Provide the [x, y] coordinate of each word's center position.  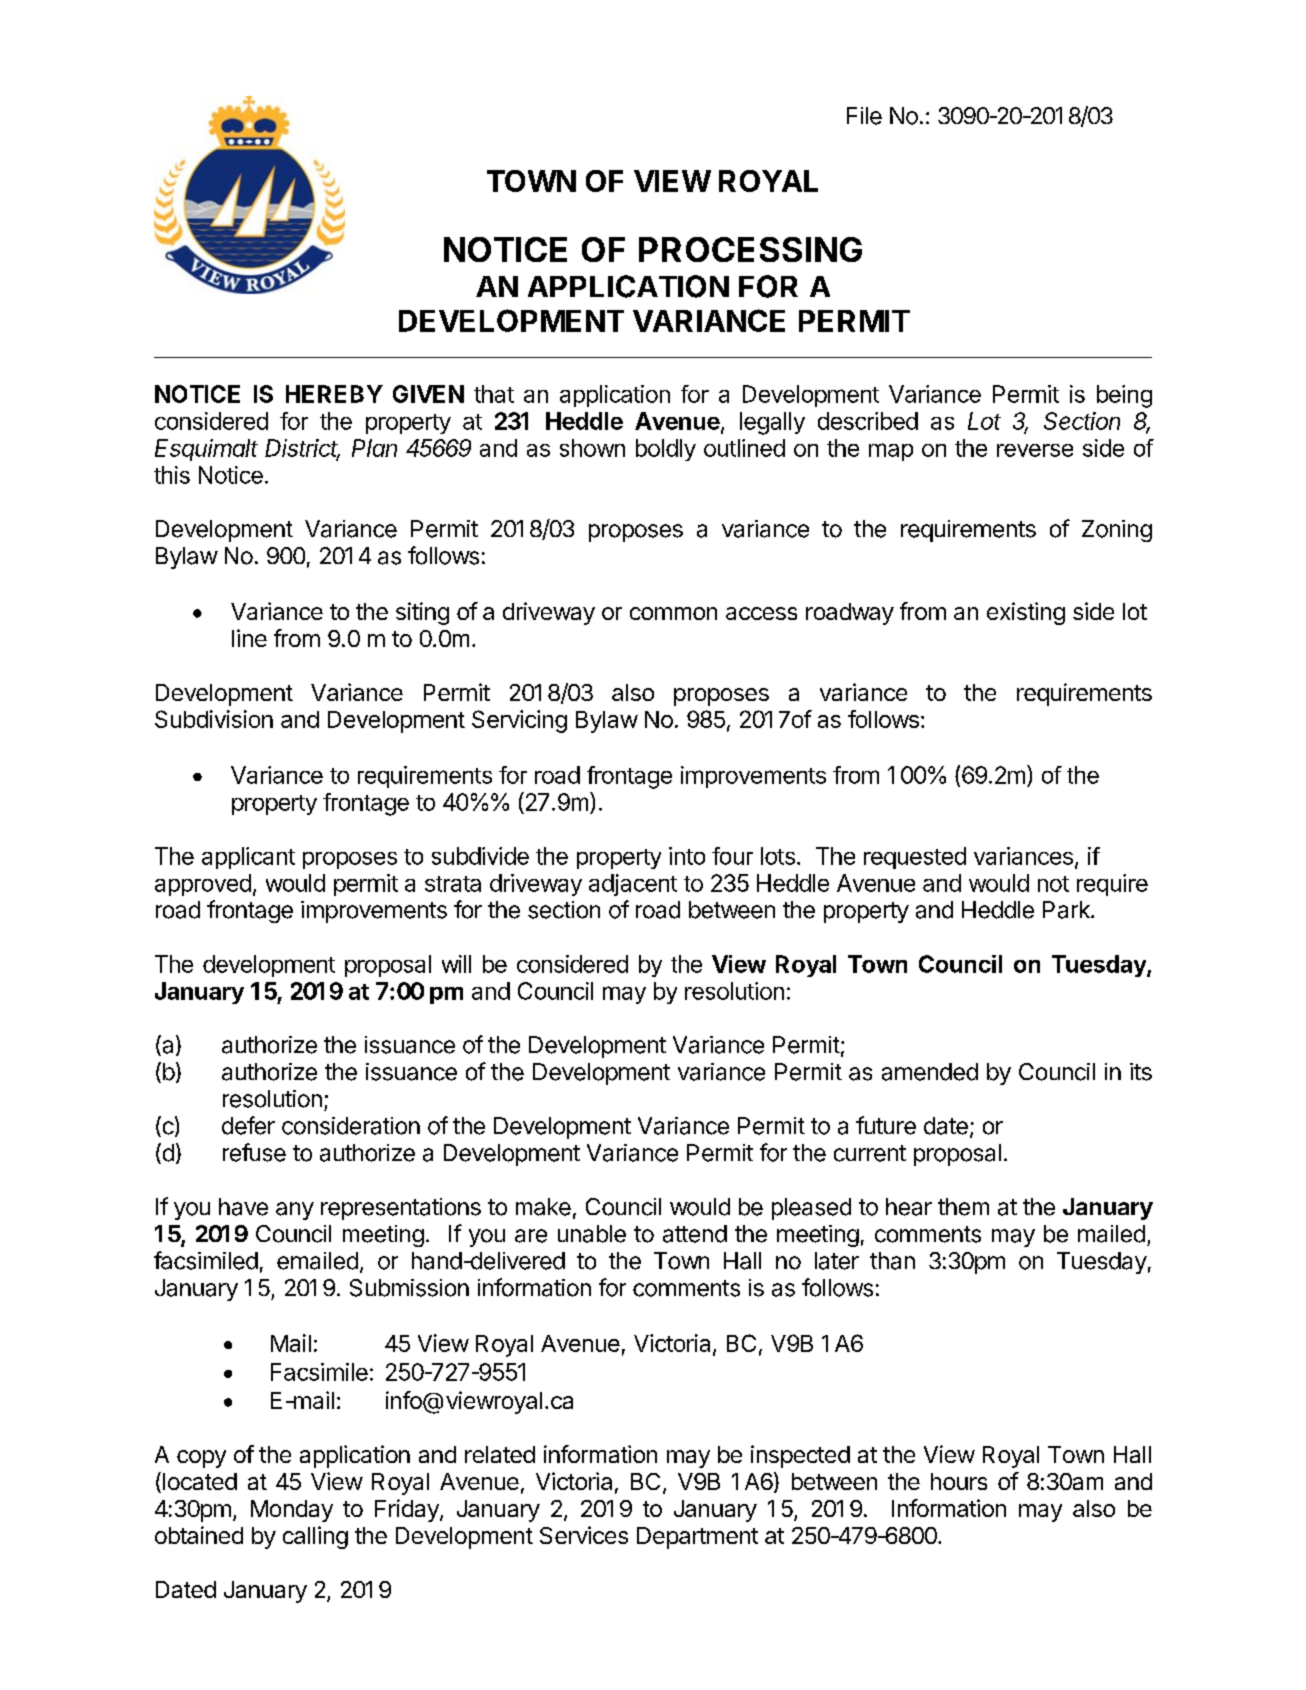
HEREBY [334, 394]
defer [248, 1125]
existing [1026, 613]
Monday [292, 1511]
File [864, 116]
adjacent [633, 885]
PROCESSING [750, 249]
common [673, 613]
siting [422, 613]
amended [930, 1072]
